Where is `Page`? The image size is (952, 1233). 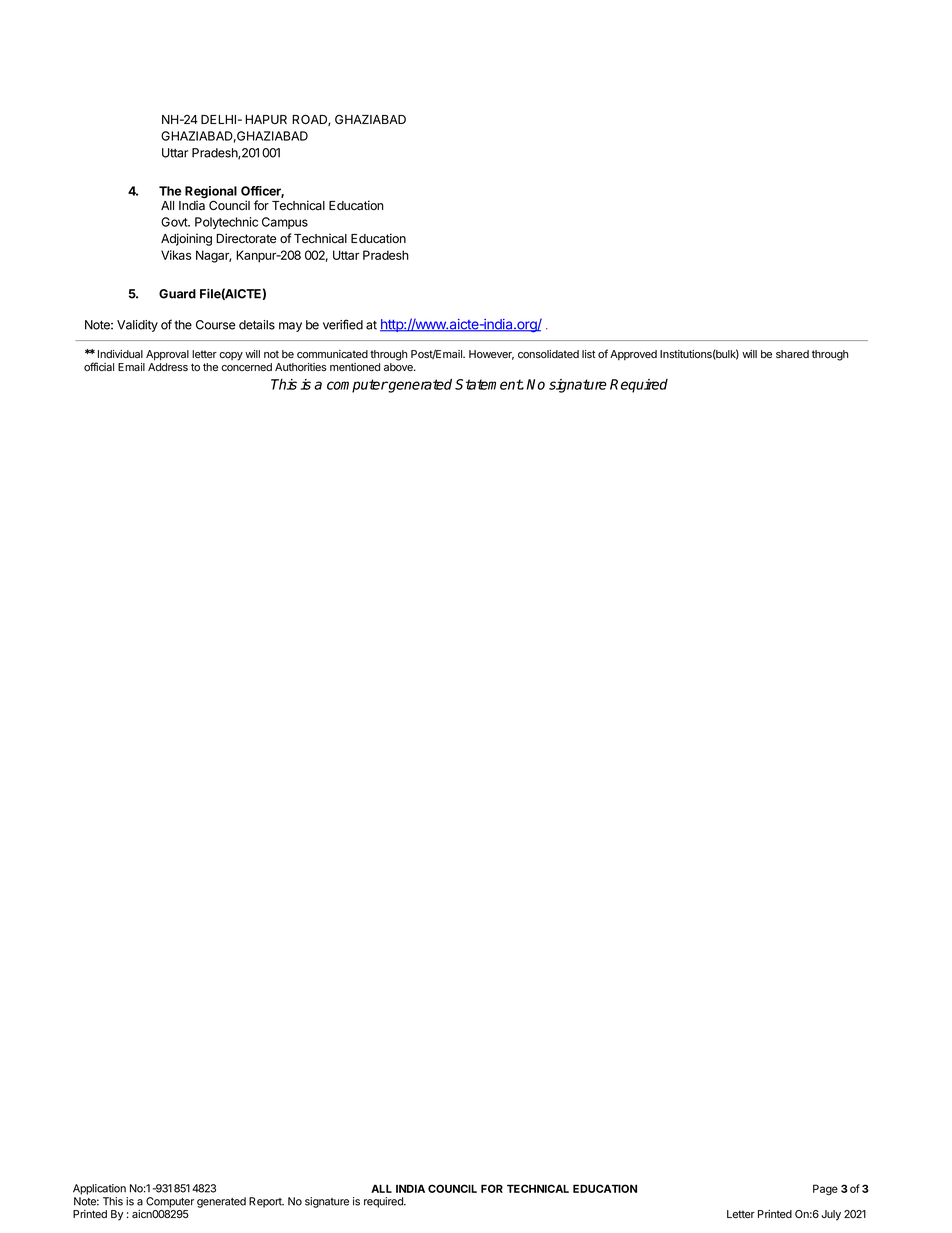 Page is located at coordinates (825, 1189).
